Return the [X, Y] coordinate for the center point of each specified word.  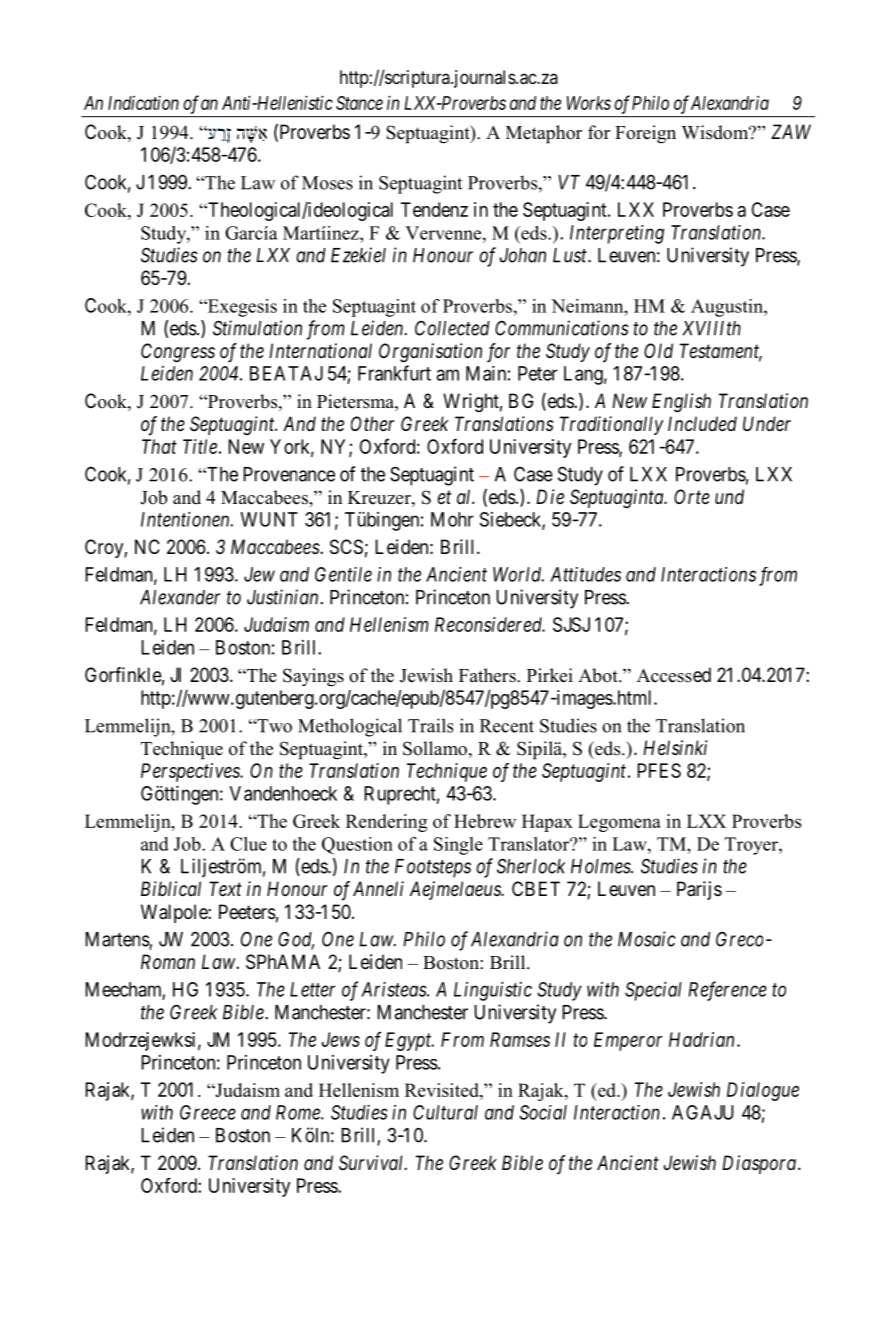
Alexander [180, 597]
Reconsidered [490, 624]
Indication [143, 103]
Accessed [674, 675]
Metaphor [544, 134]
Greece [208, 1112]
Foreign [645, 134]
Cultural [445, 1112]
